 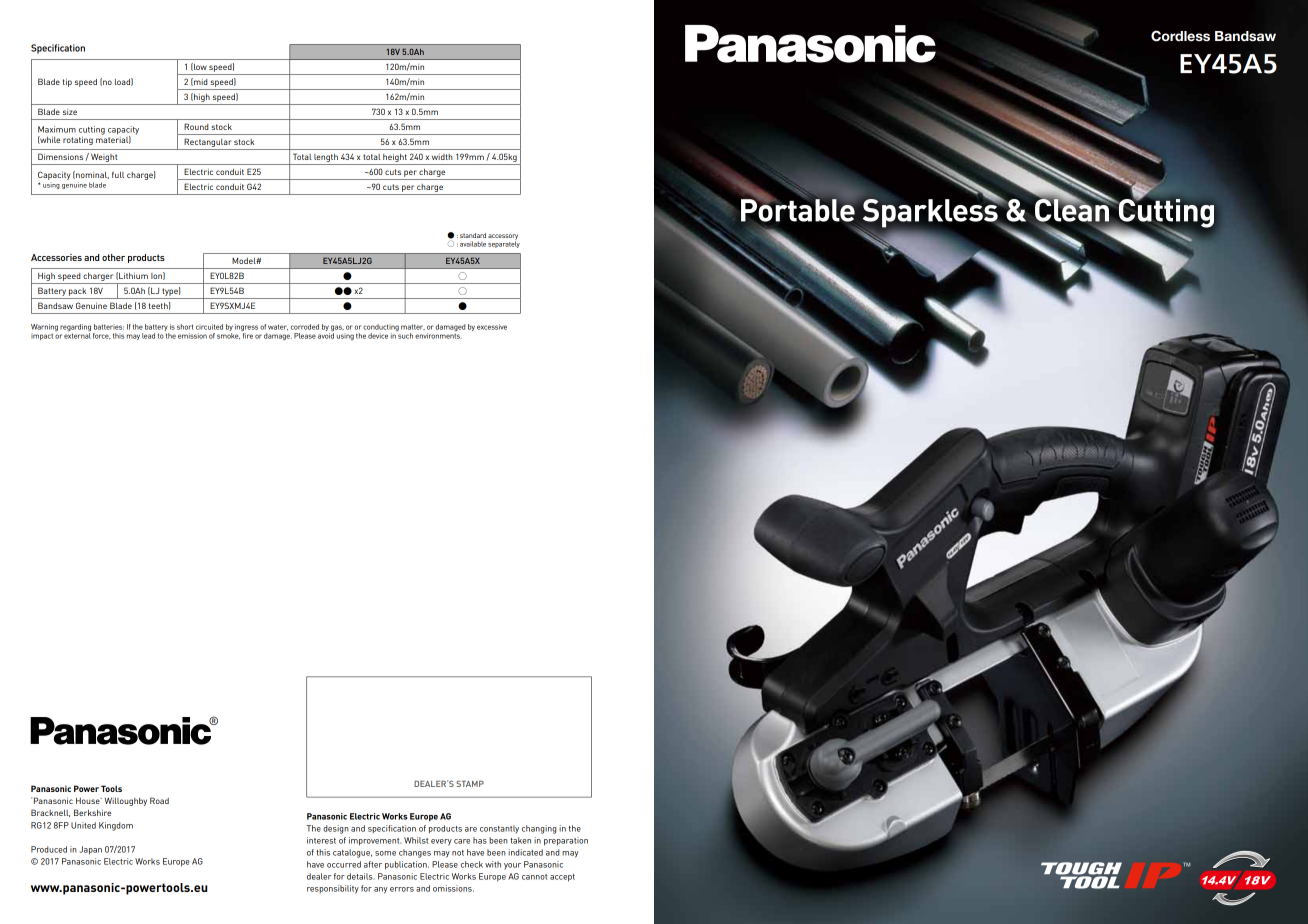 I want to click on Japan, so click(x=91, y=850).
